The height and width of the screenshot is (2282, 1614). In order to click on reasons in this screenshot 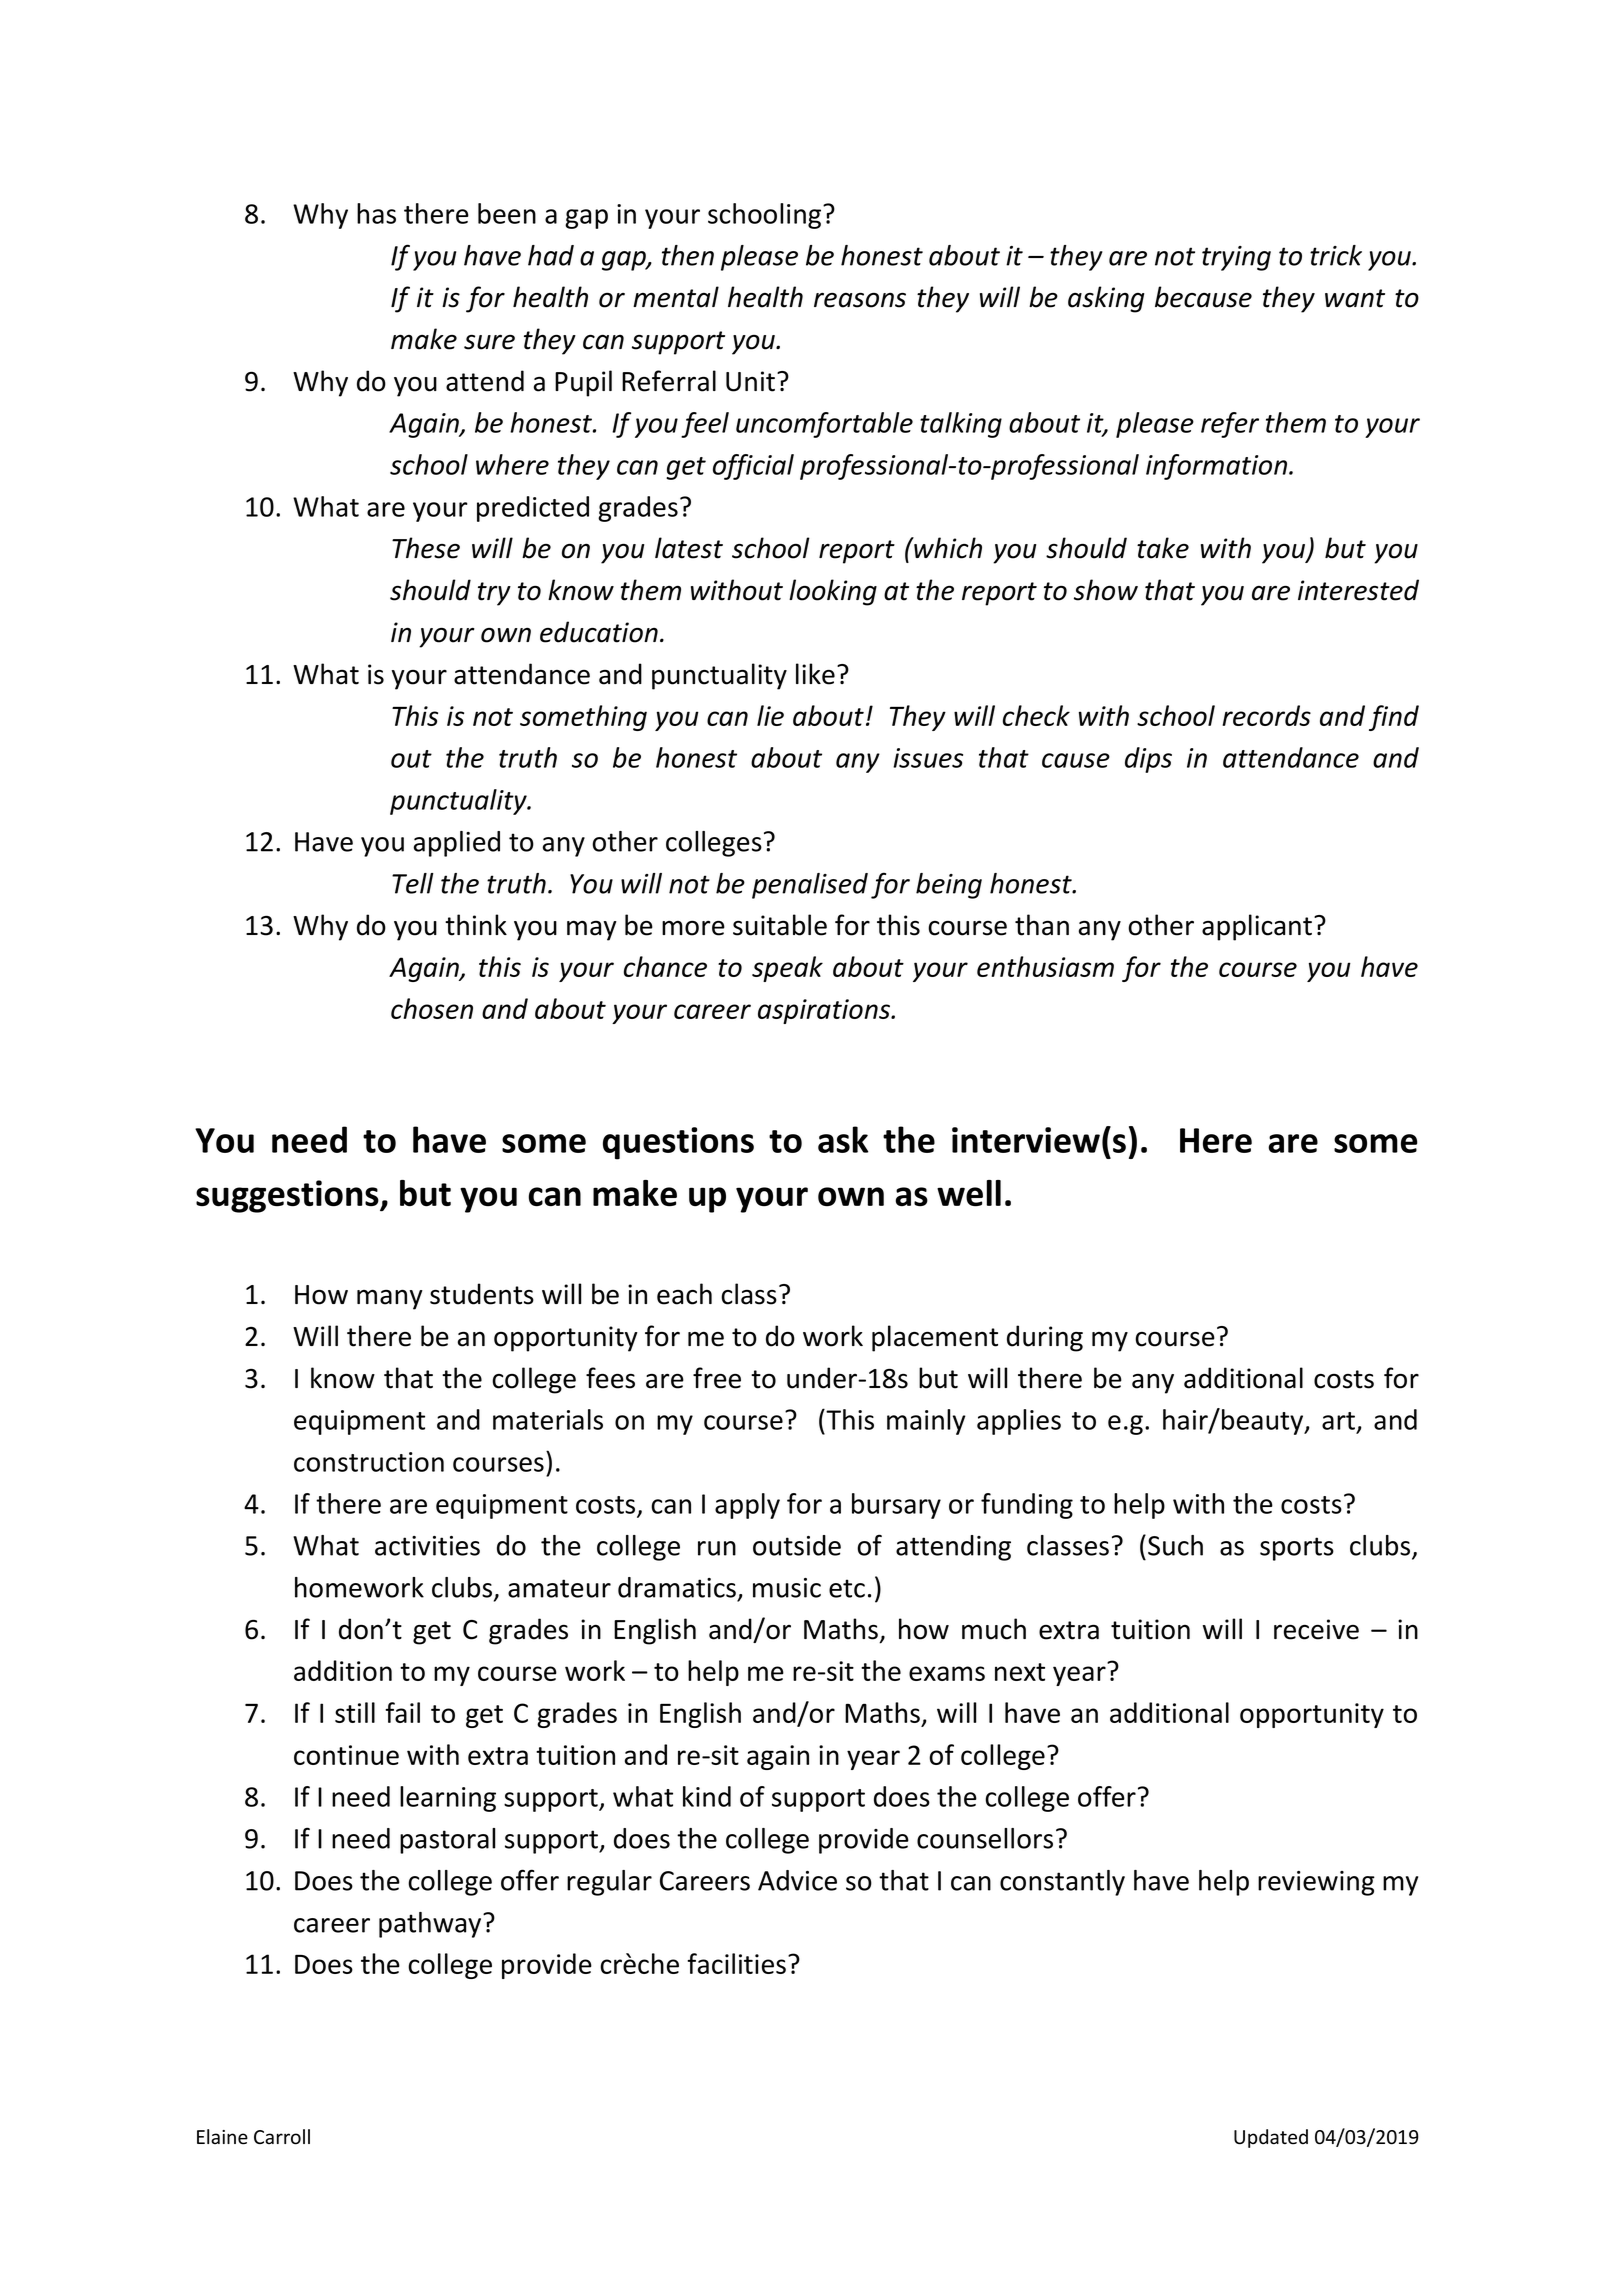, I will do `click(860, 300)`.
